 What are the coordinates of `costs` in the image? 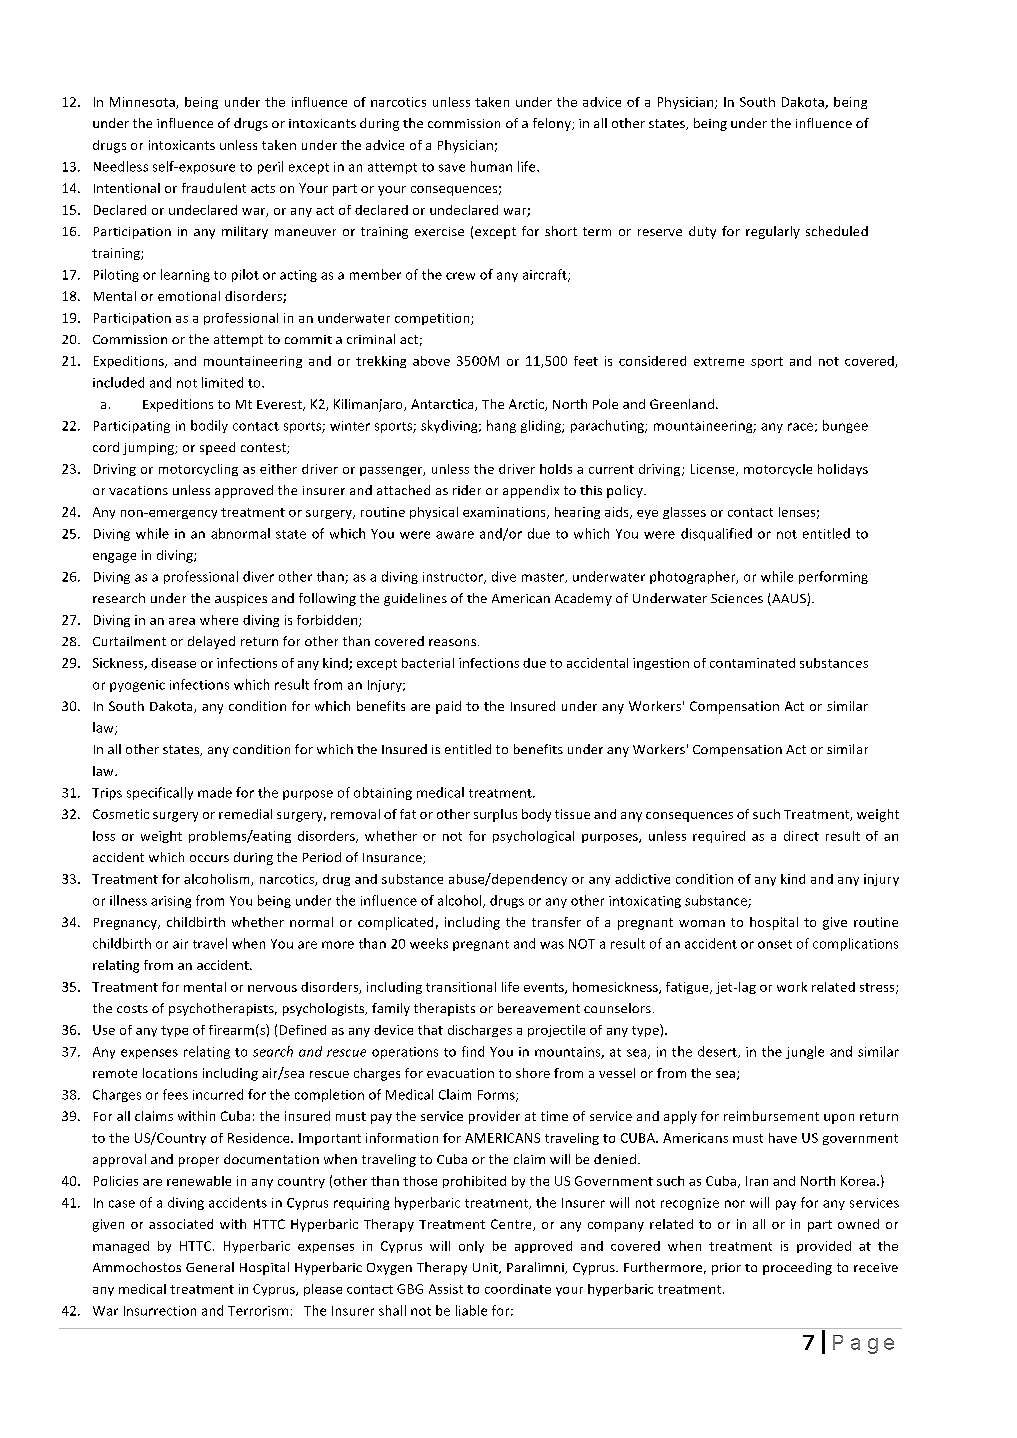 It's located at (132, 1009).
